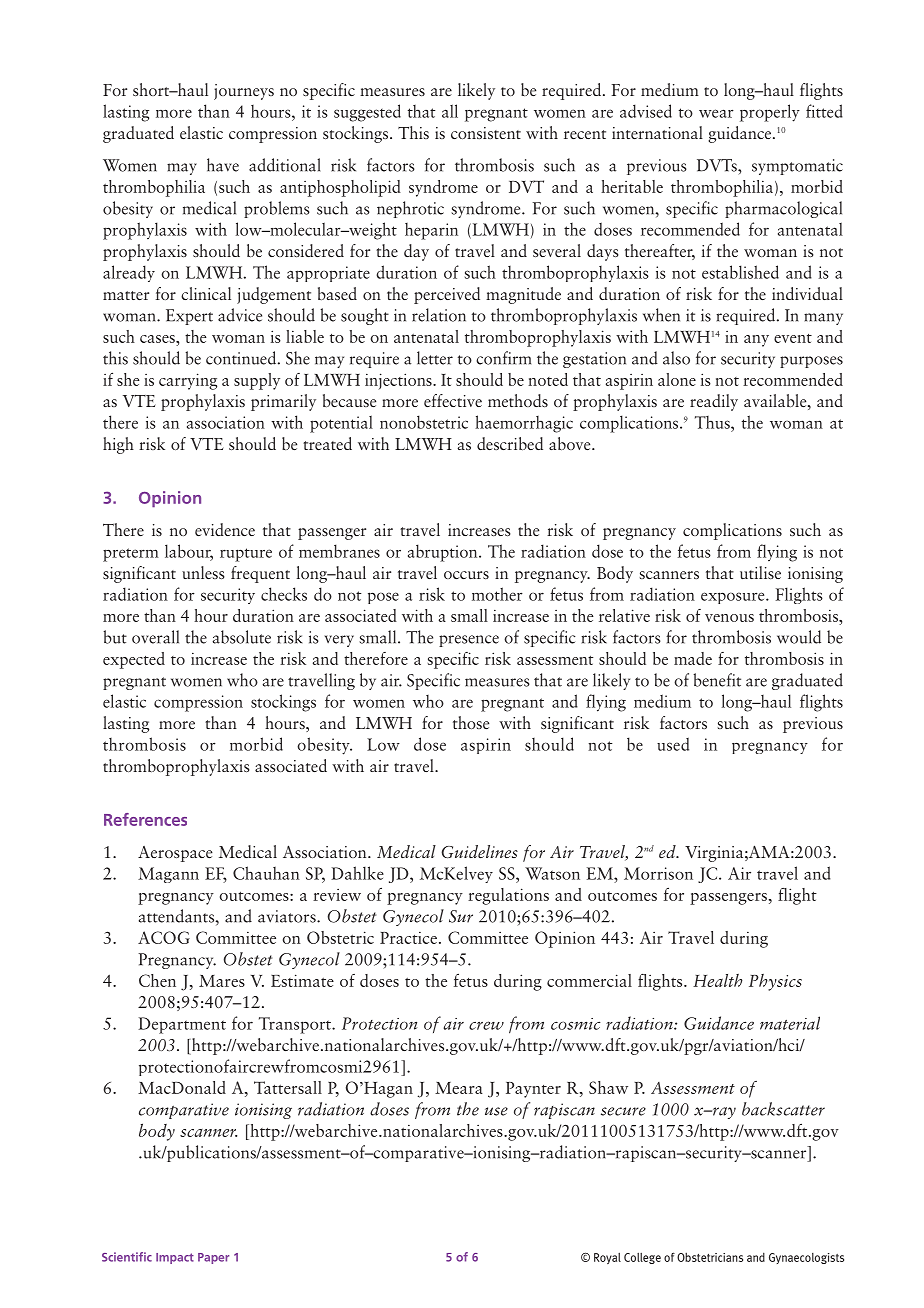  What do you see at coordinates (164, 937) in the screenshot?
I see `ACOG` at bounding box center [164, 937].
